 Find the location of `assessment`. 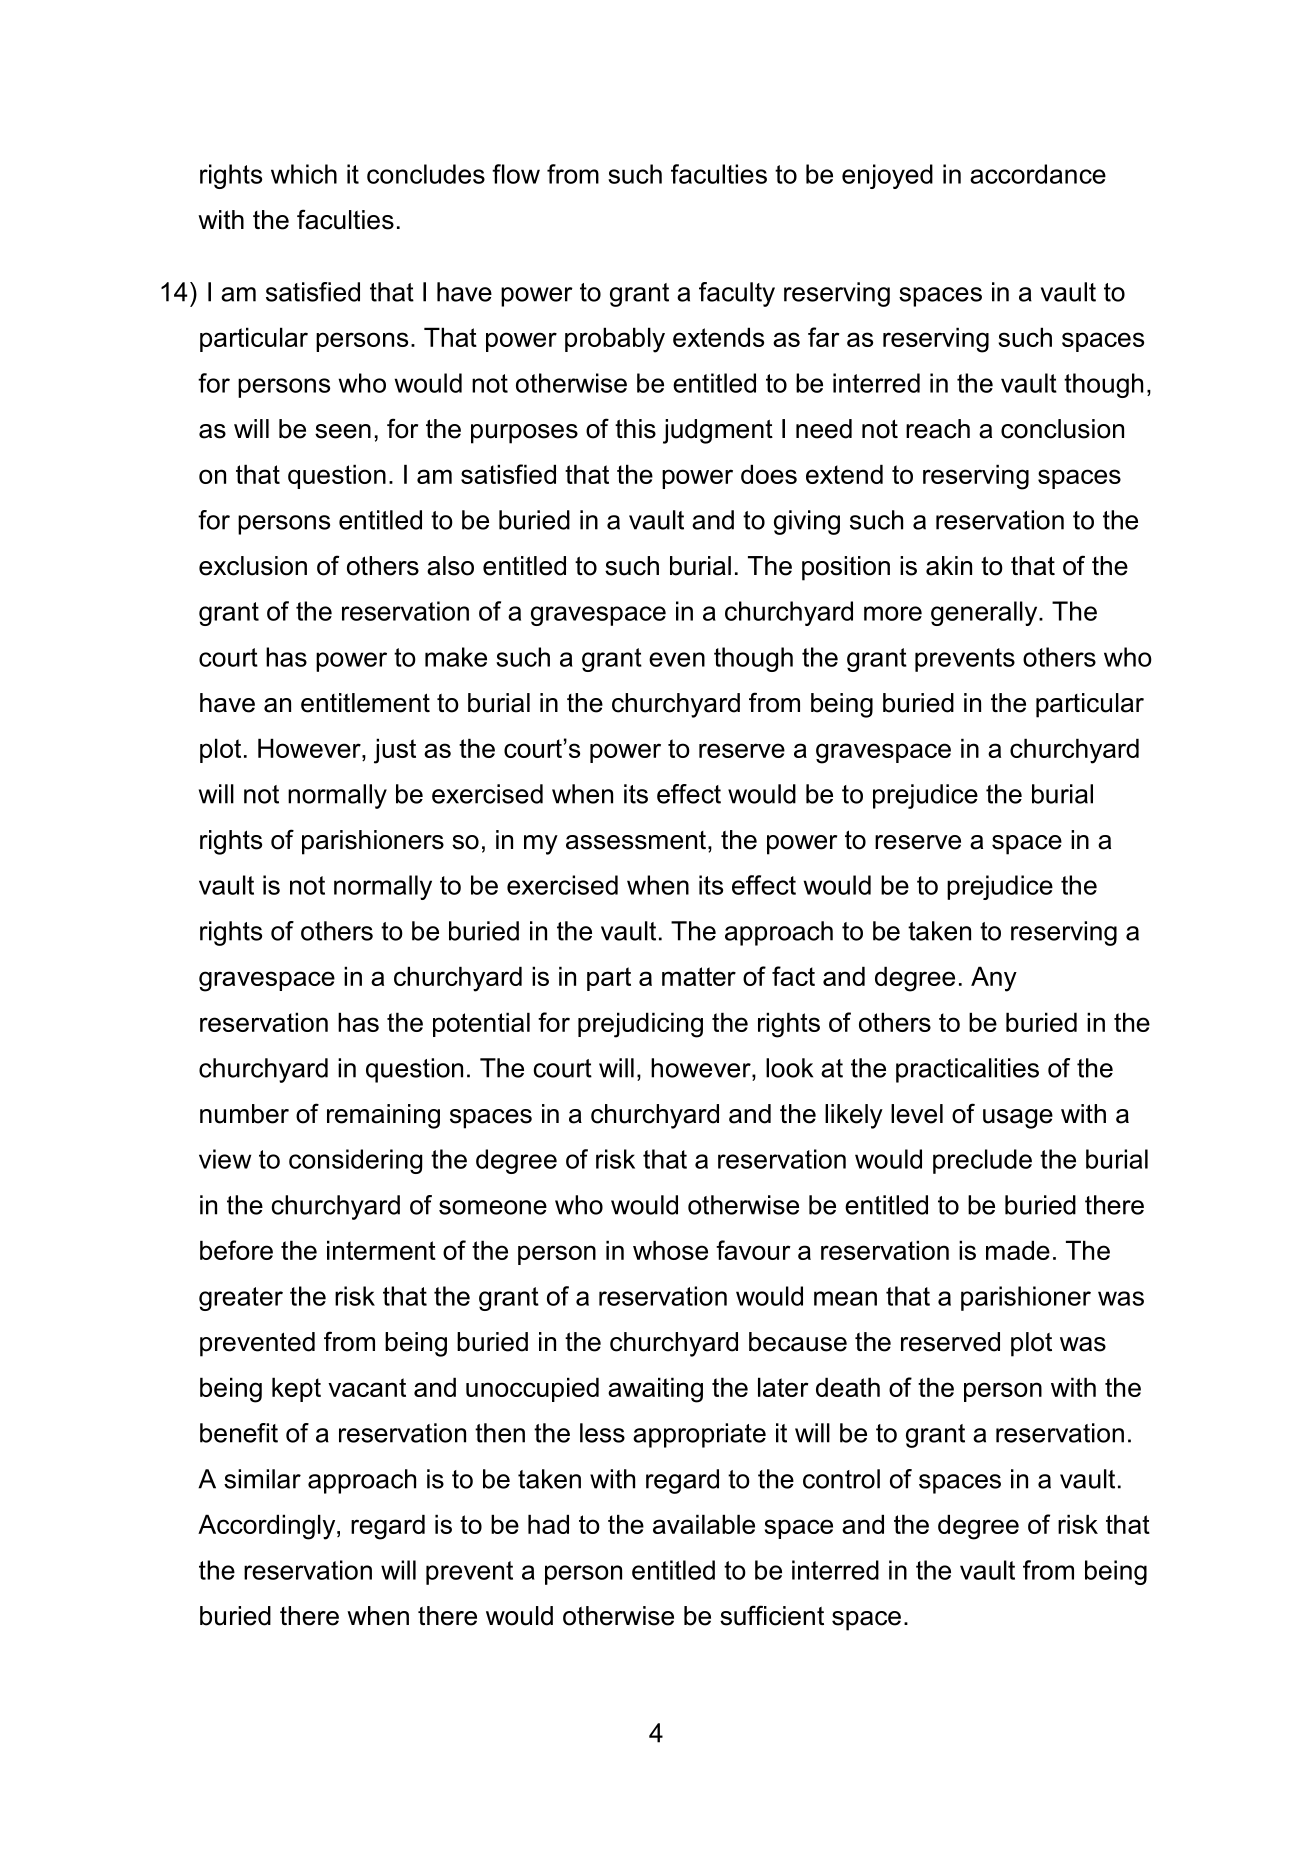

assessment is located at coordinates (636, 840).
